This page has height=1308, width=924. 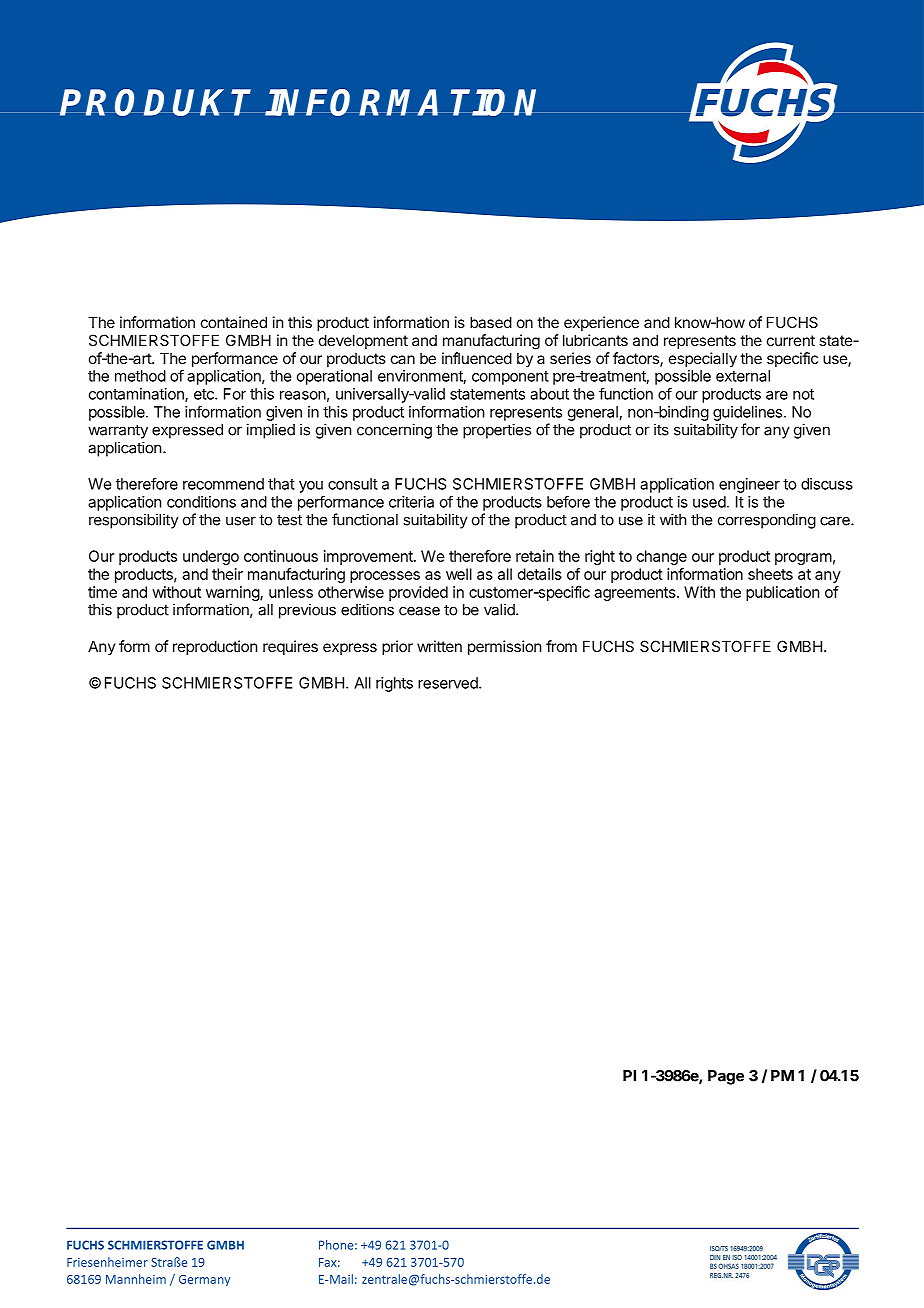 I want to click on external, so click(x=743, y=376).
